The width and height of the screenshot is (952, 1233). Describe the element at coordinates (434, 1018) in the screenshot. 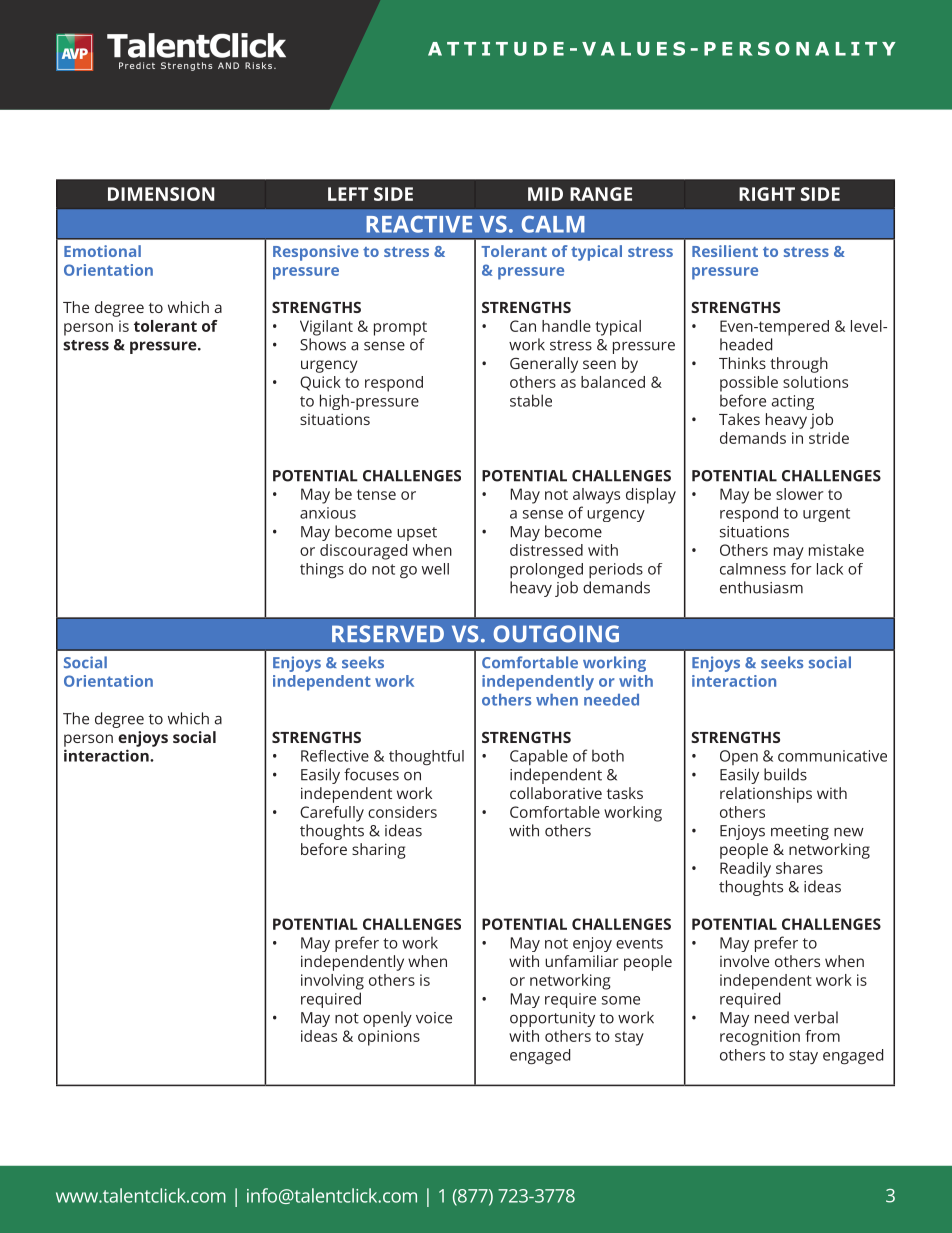

I see `voice` at that location.
